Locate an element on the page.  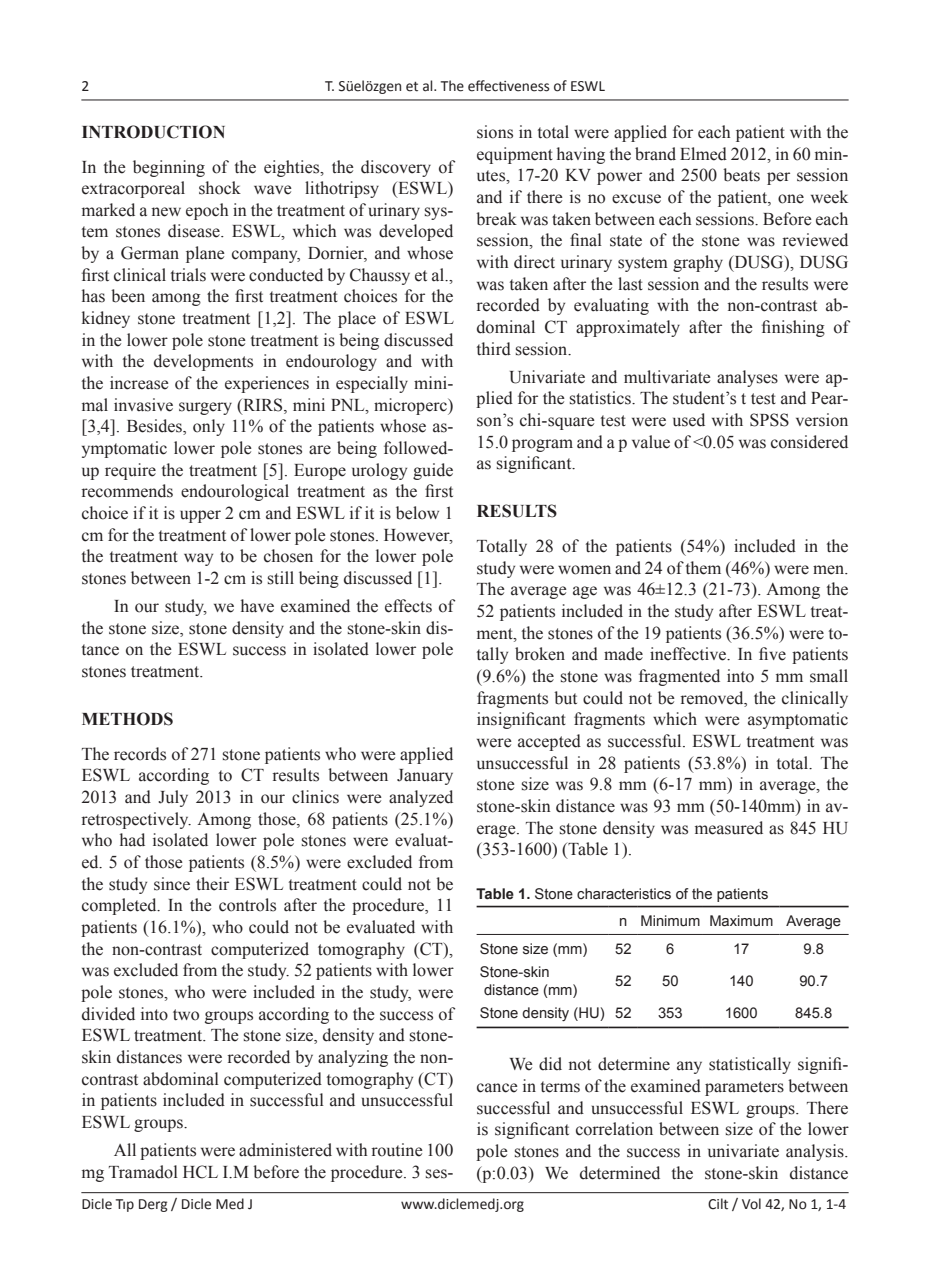
INTRODUCTION is located at coordinates (153, 132).
